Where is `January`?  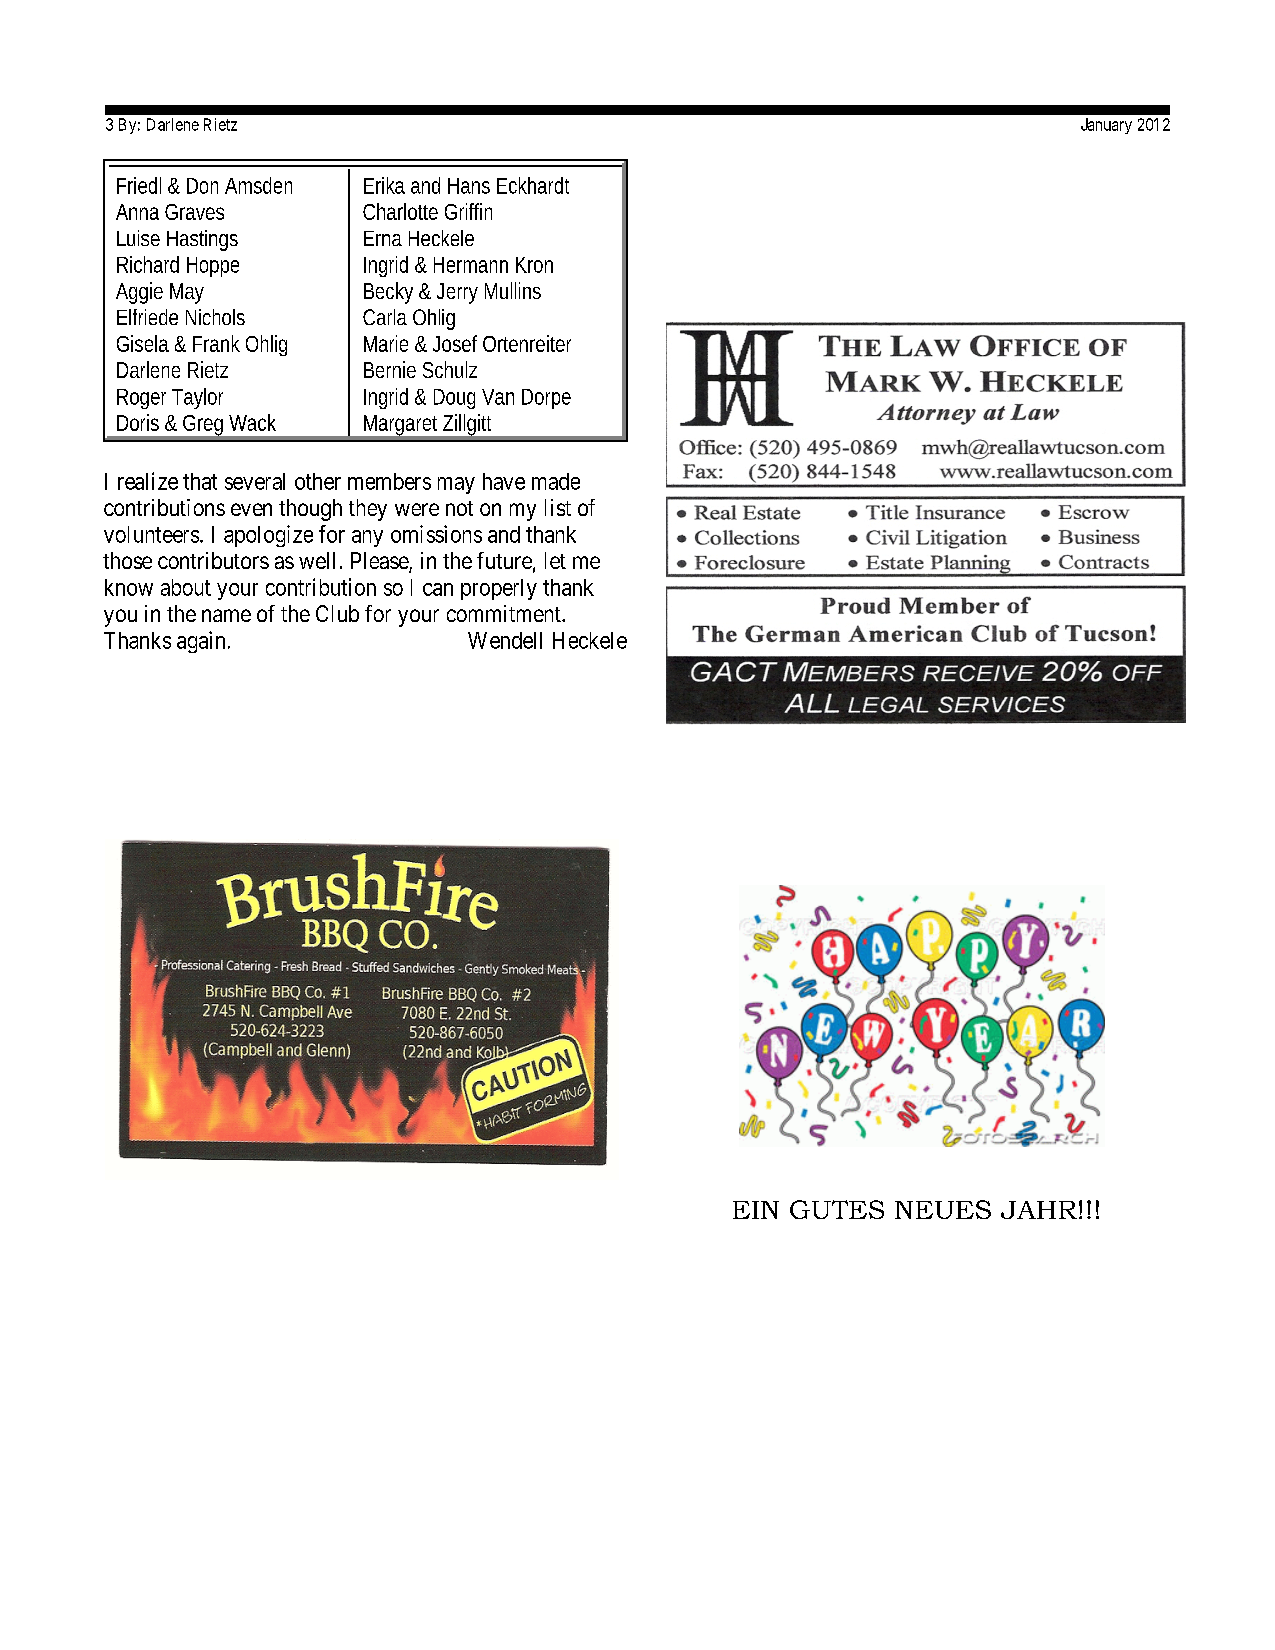 January is located at coordinates (1106, 126).
